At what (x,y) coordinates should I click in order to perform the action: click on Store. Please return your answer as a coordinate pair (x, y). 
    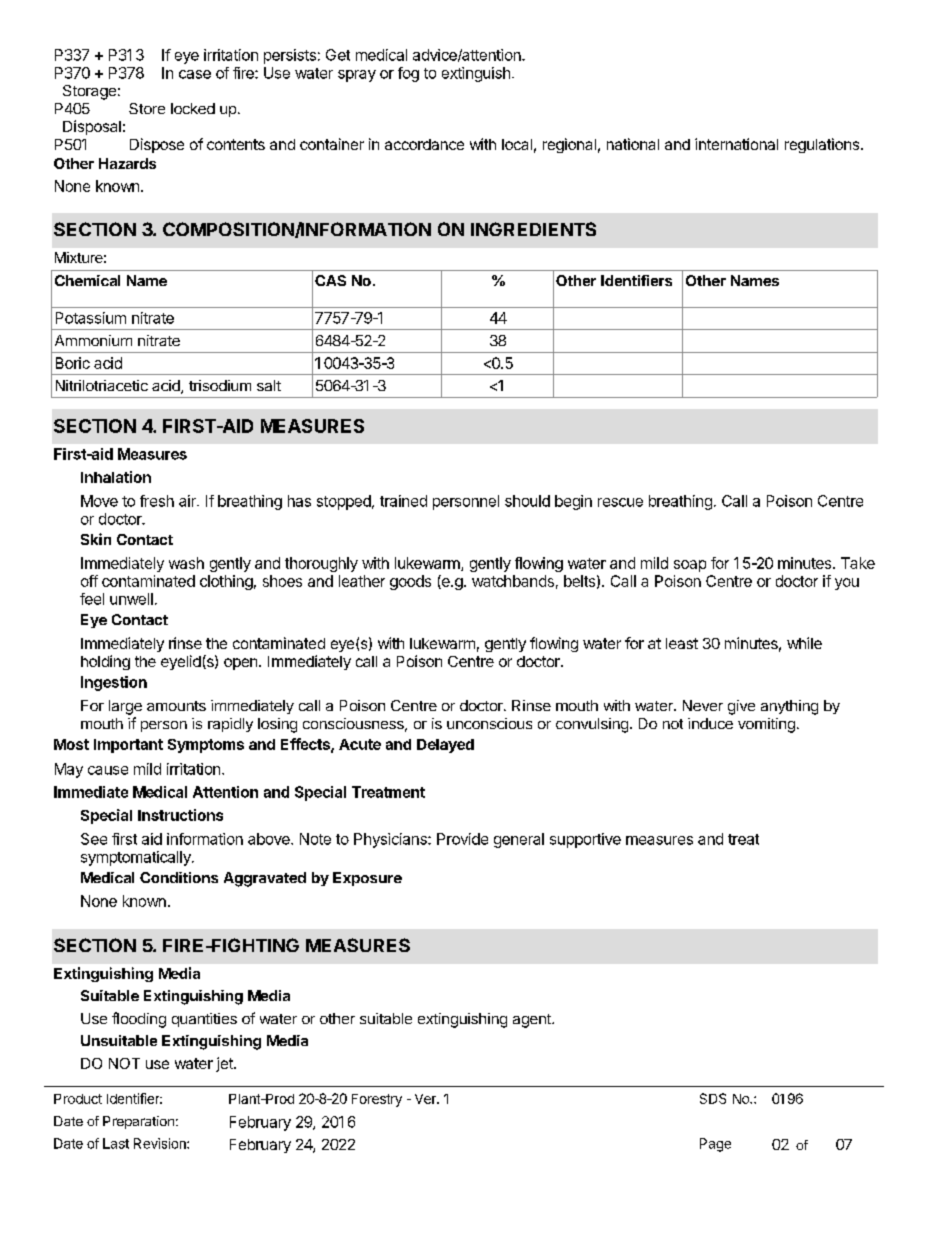
    Looking at the image, I should click on (147, 108).
